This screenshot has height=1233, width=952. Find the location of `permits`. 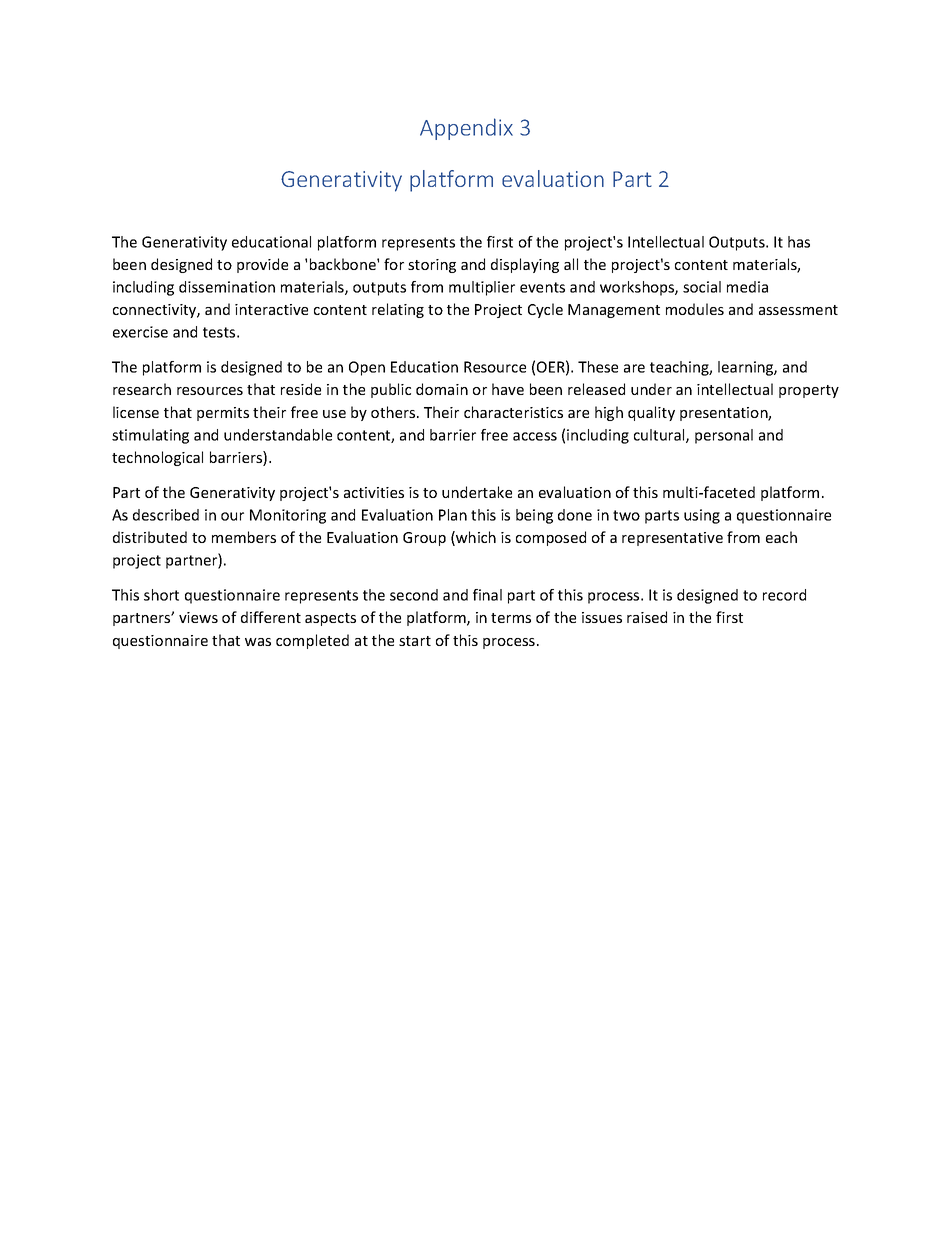

permits is located at coordinates (223, 414).
